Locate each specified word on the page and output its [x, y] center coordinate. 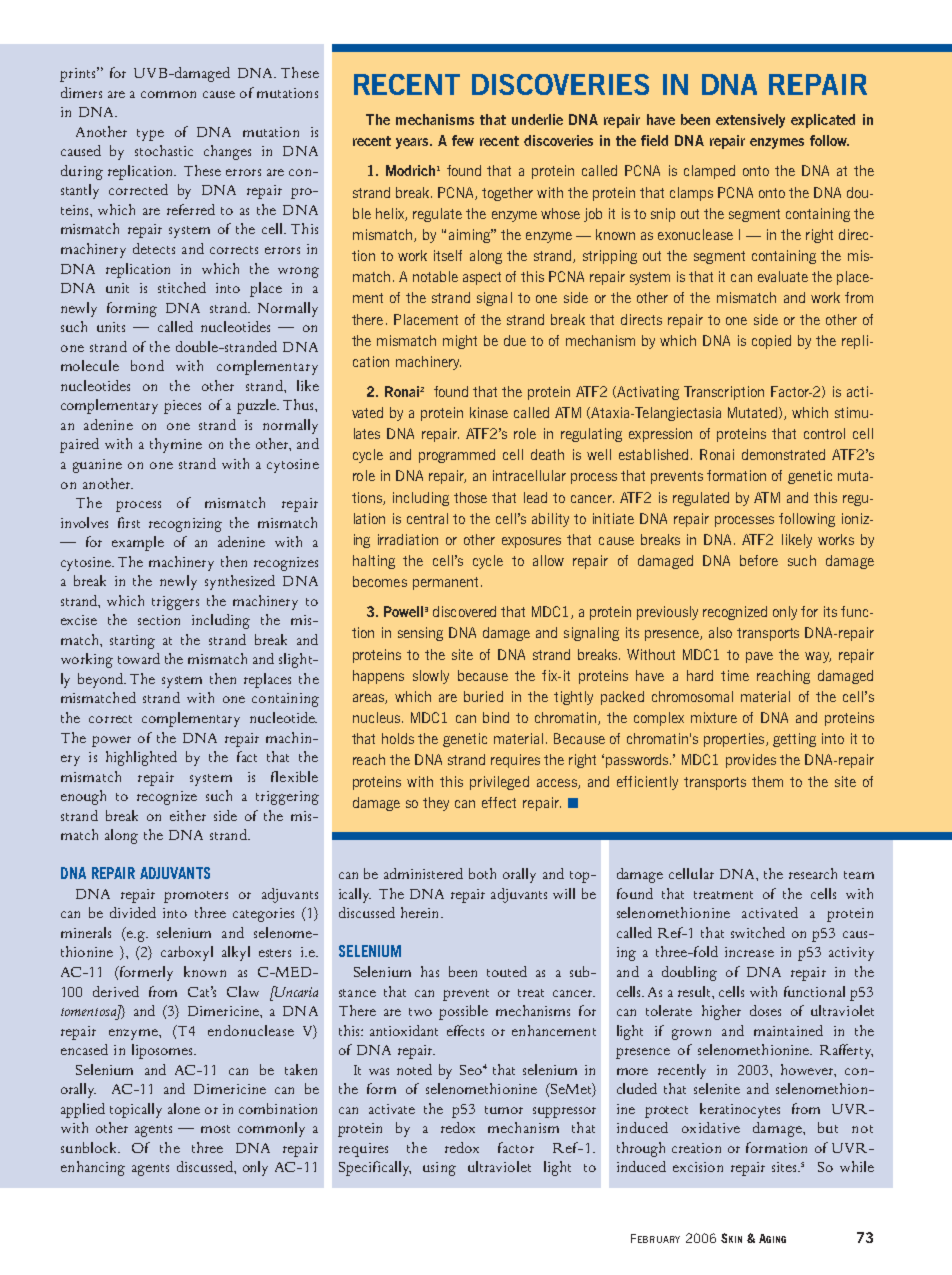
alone [184, 1108]
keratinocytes [740, 1110]
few [463, 140]
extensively [750, 121]
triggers [175, 603]
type [150, 135]
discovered [464, 611]
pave [759, 657]
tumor [504, 1110]
